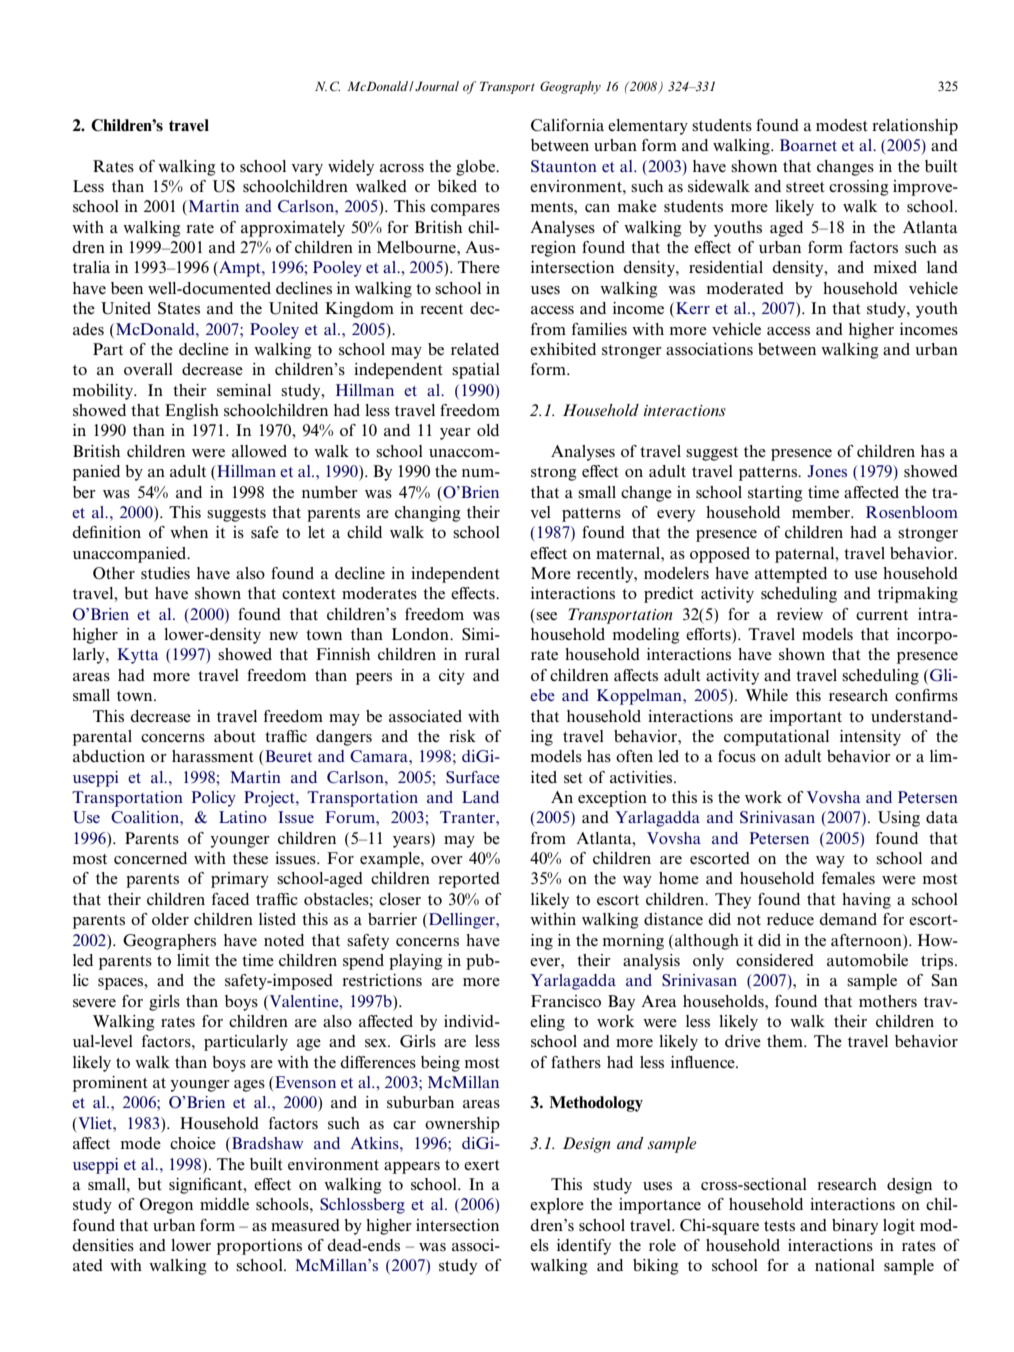 This image has width=1014, height=1352. Describe the element at coordinates (915, 127) in the image. I see `relationship` at that location.
